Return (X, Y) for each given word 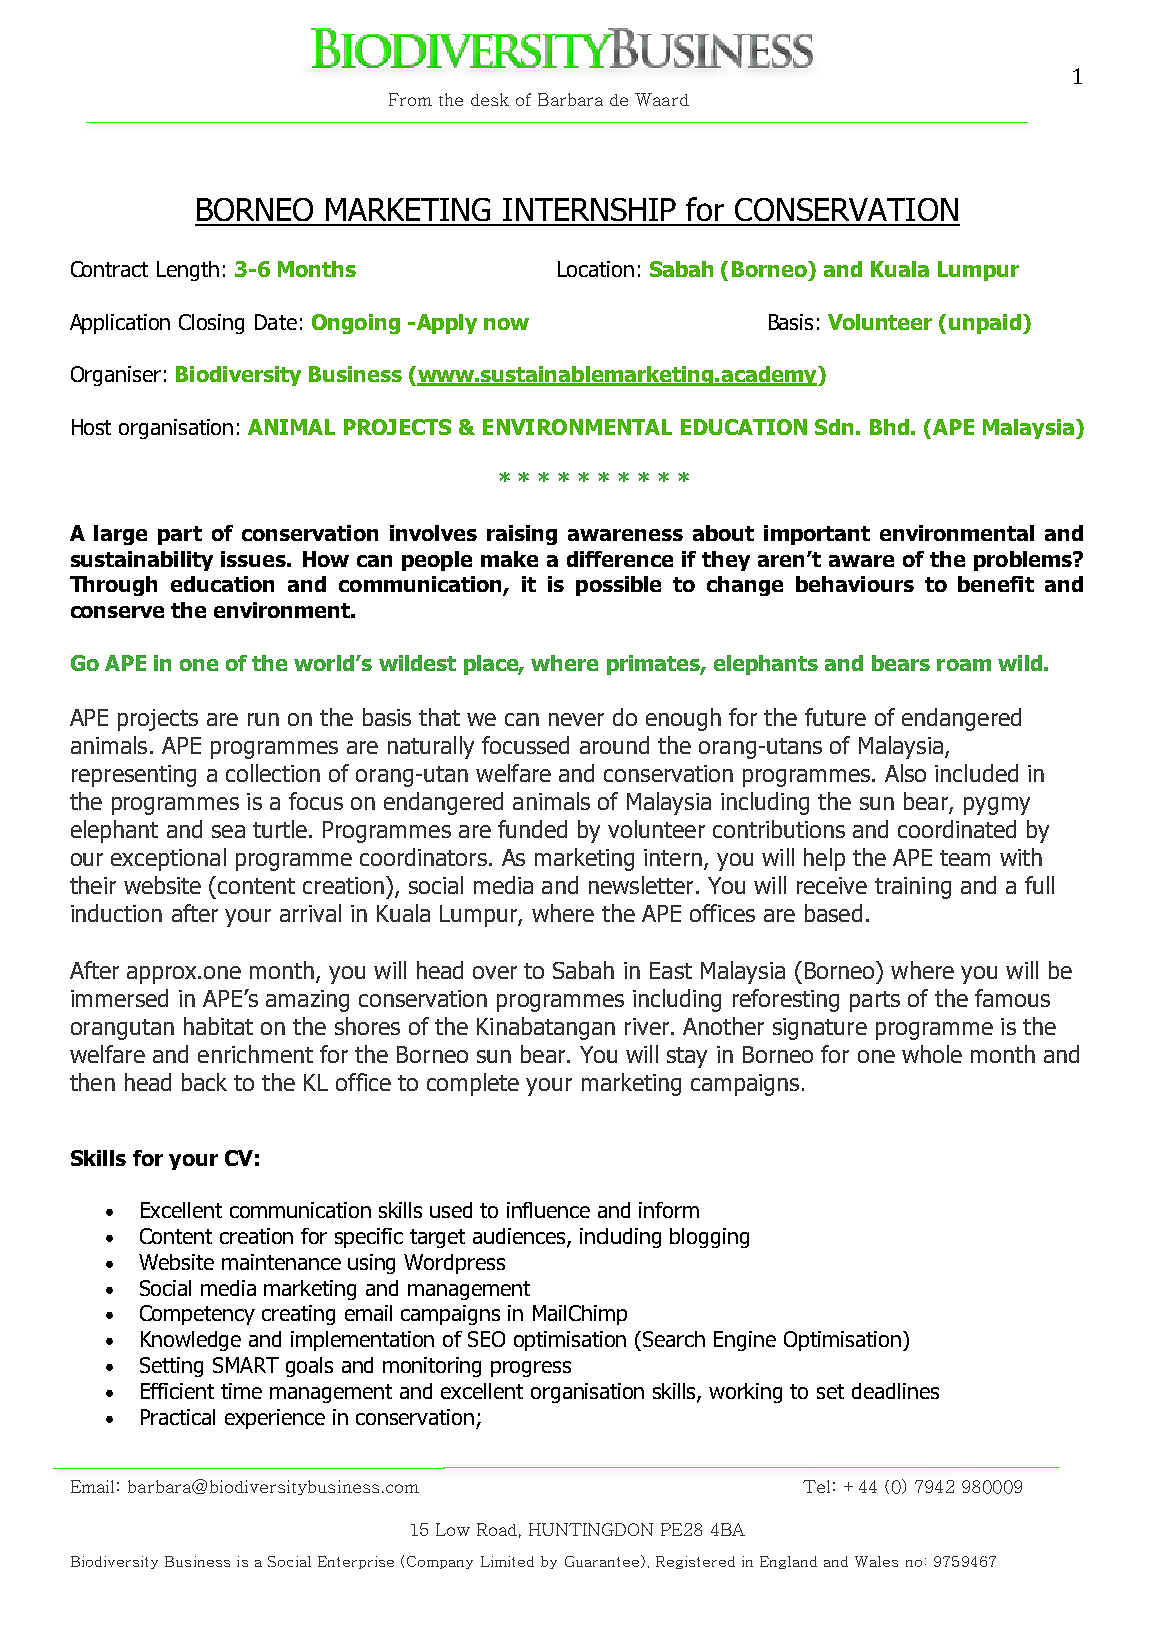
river (648, 1026)
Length (188, 271)
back (204, 1082)
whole (932, 1054)
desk (490, 99)
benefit (996, 584)
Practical (178, 1417)
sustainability (142, 561)
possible (618, 586)
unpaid (985, 324)
